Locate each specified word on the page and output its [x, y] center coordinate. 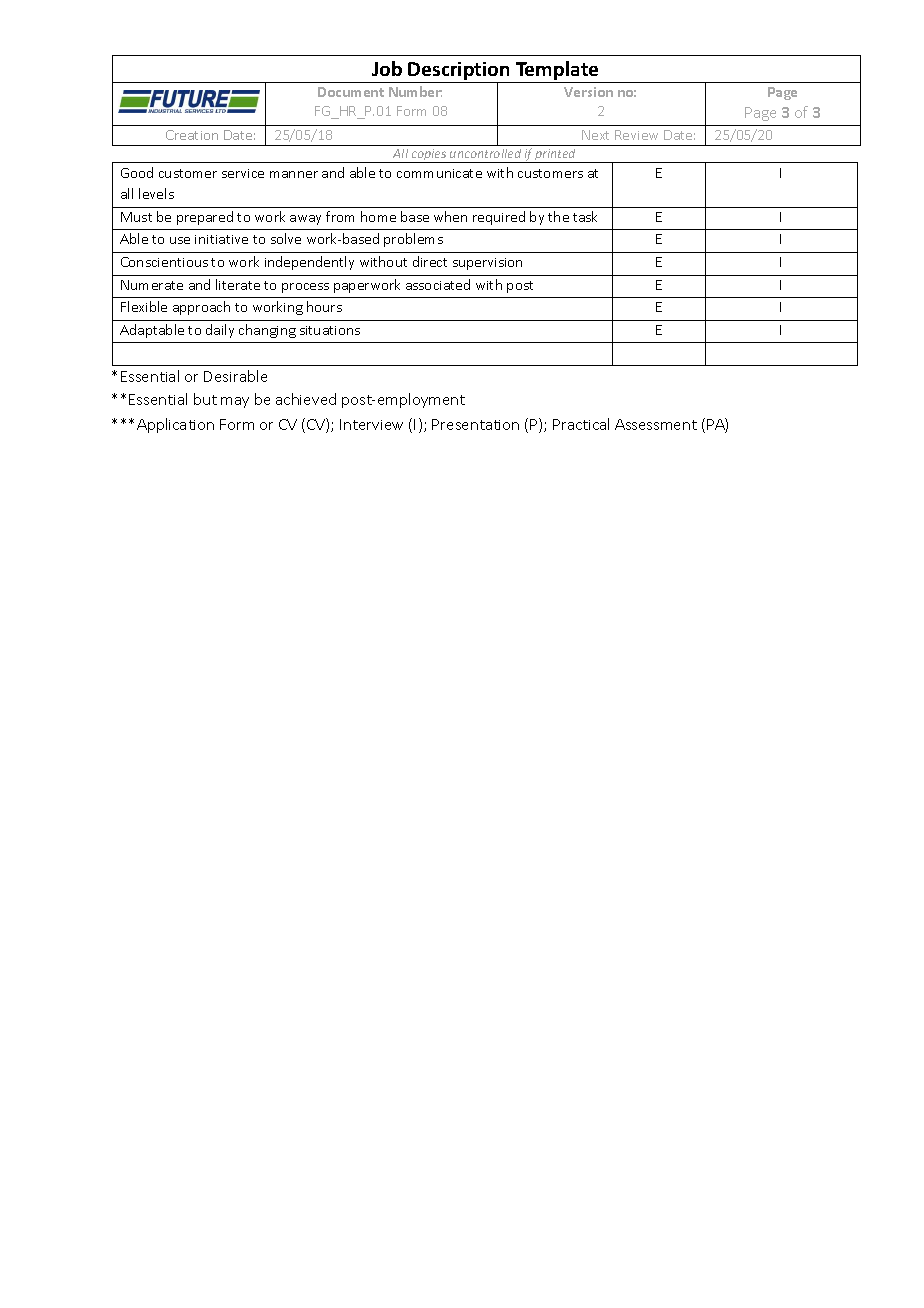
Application [175, 425]
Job [387, 68]
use [180, 240]
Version [588, 92]
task [585, 216]
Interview [371, 424]
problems [413, 240]
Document [351, 92]
